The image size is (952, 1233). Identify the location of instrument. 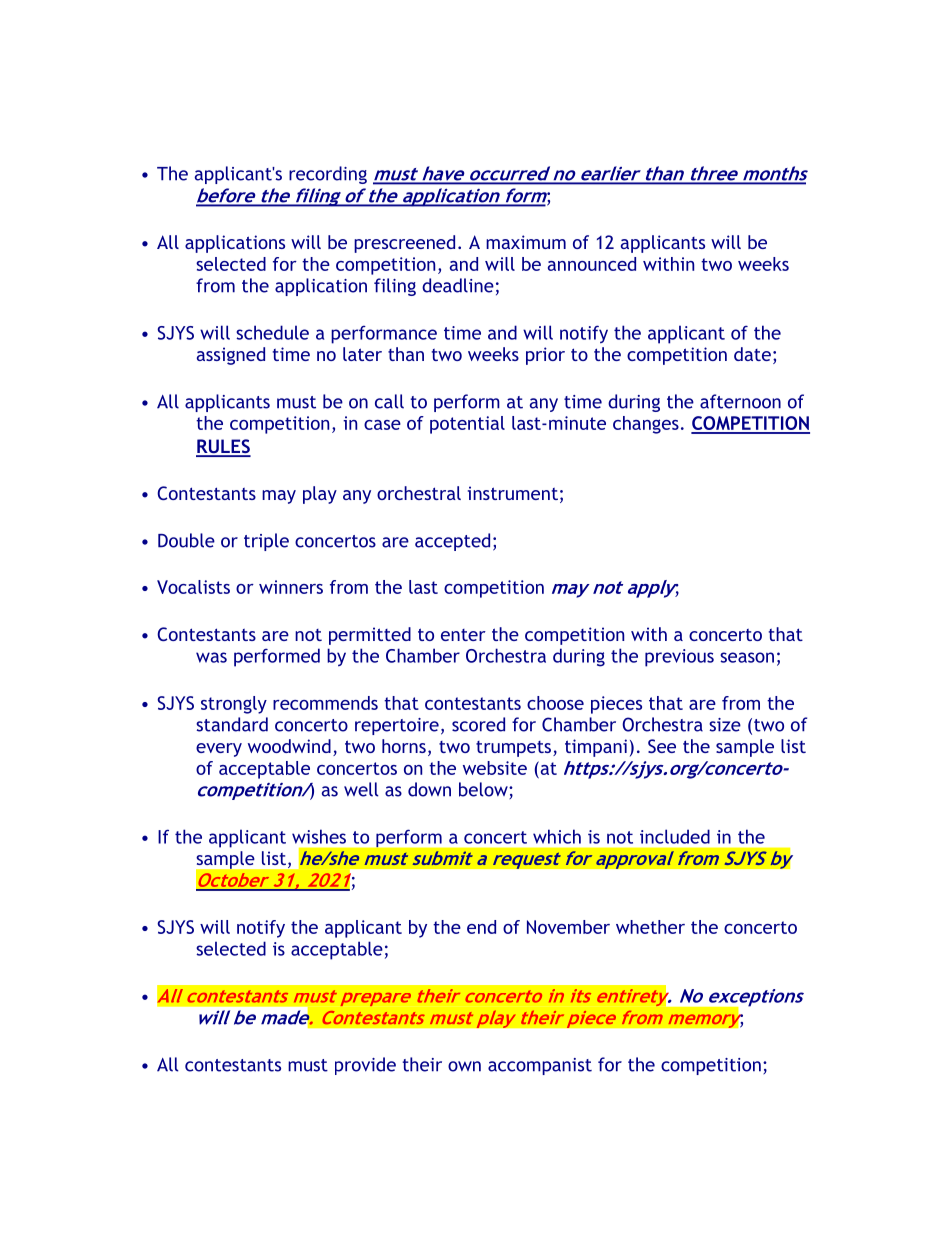
(513, 493).
